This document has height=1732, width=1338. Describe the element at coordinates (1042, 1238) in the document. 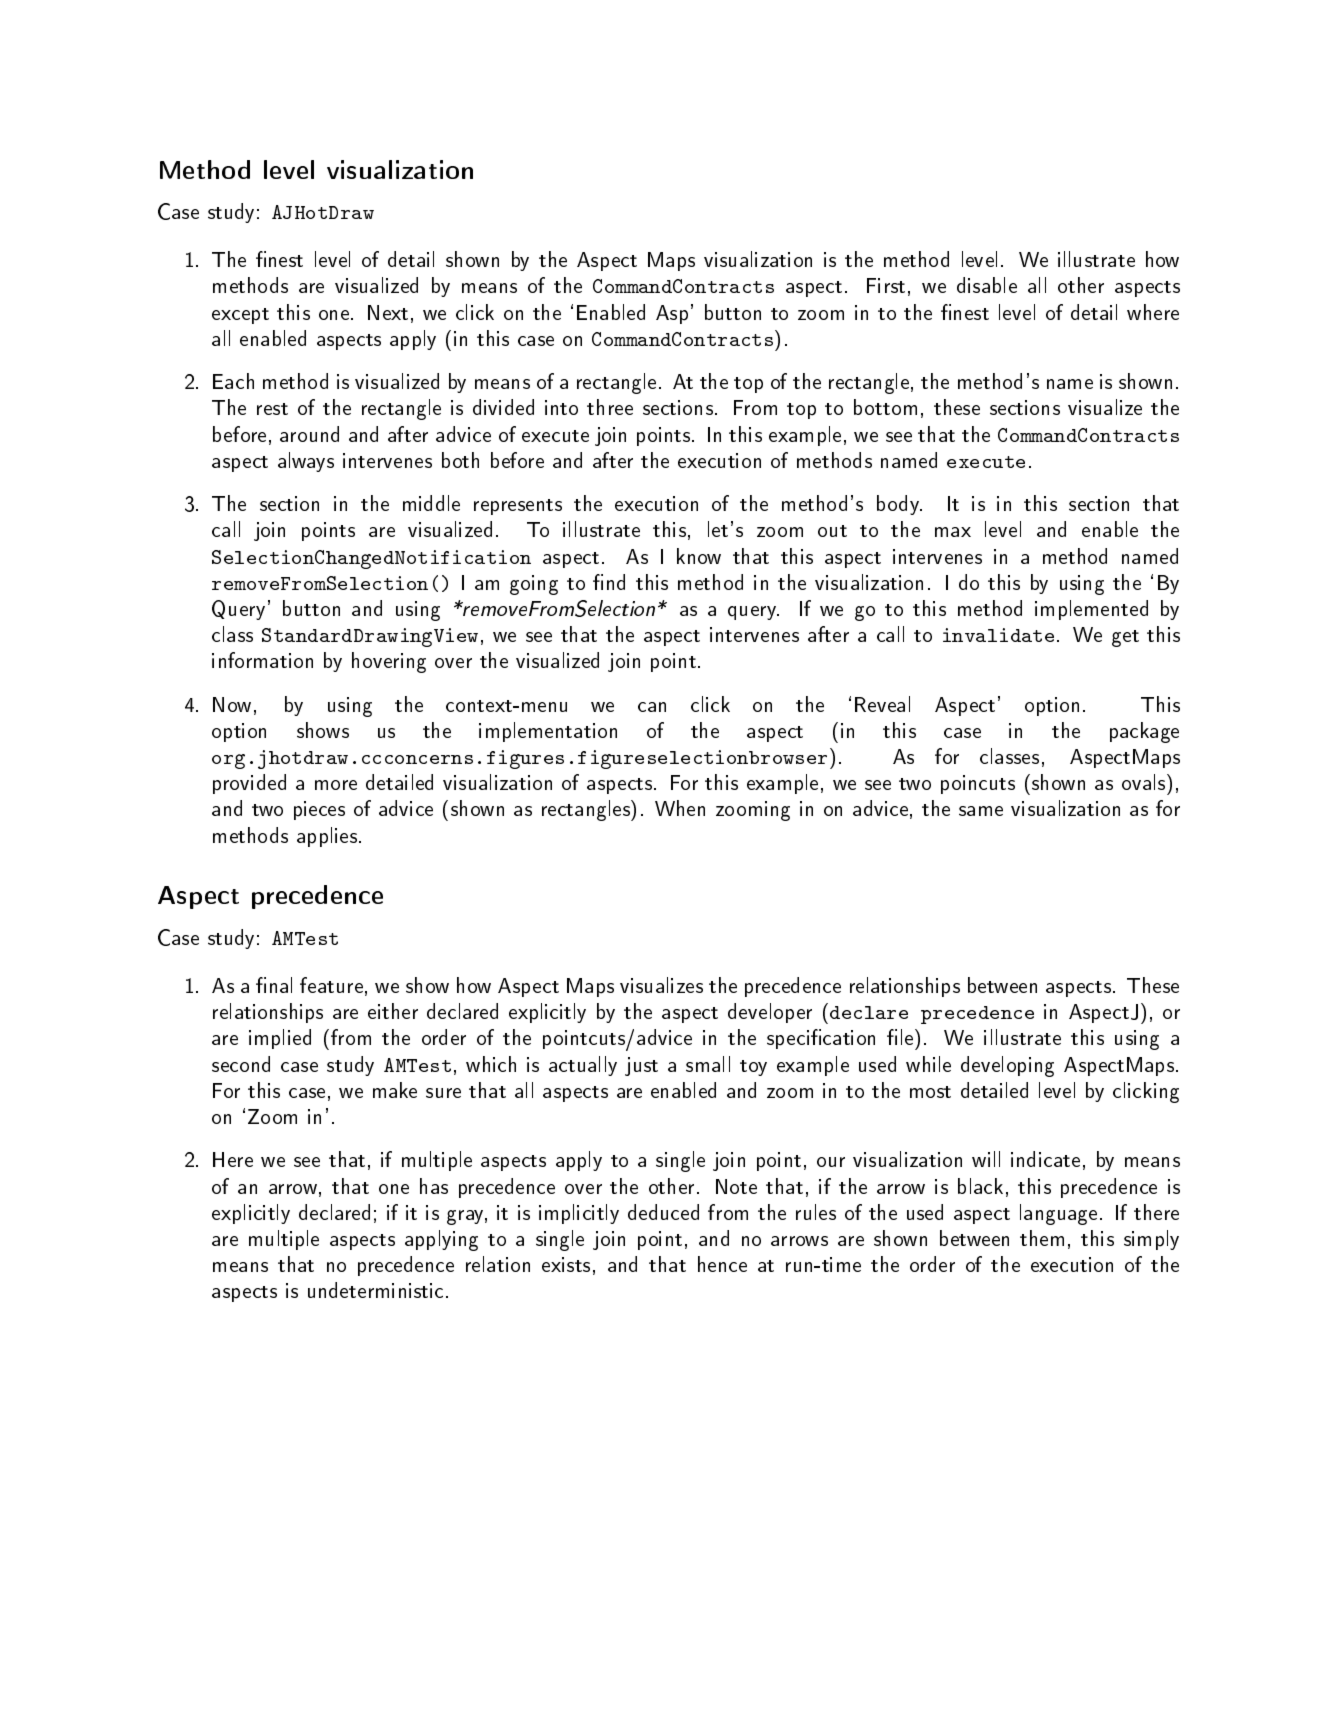

I see `them` at that location.
